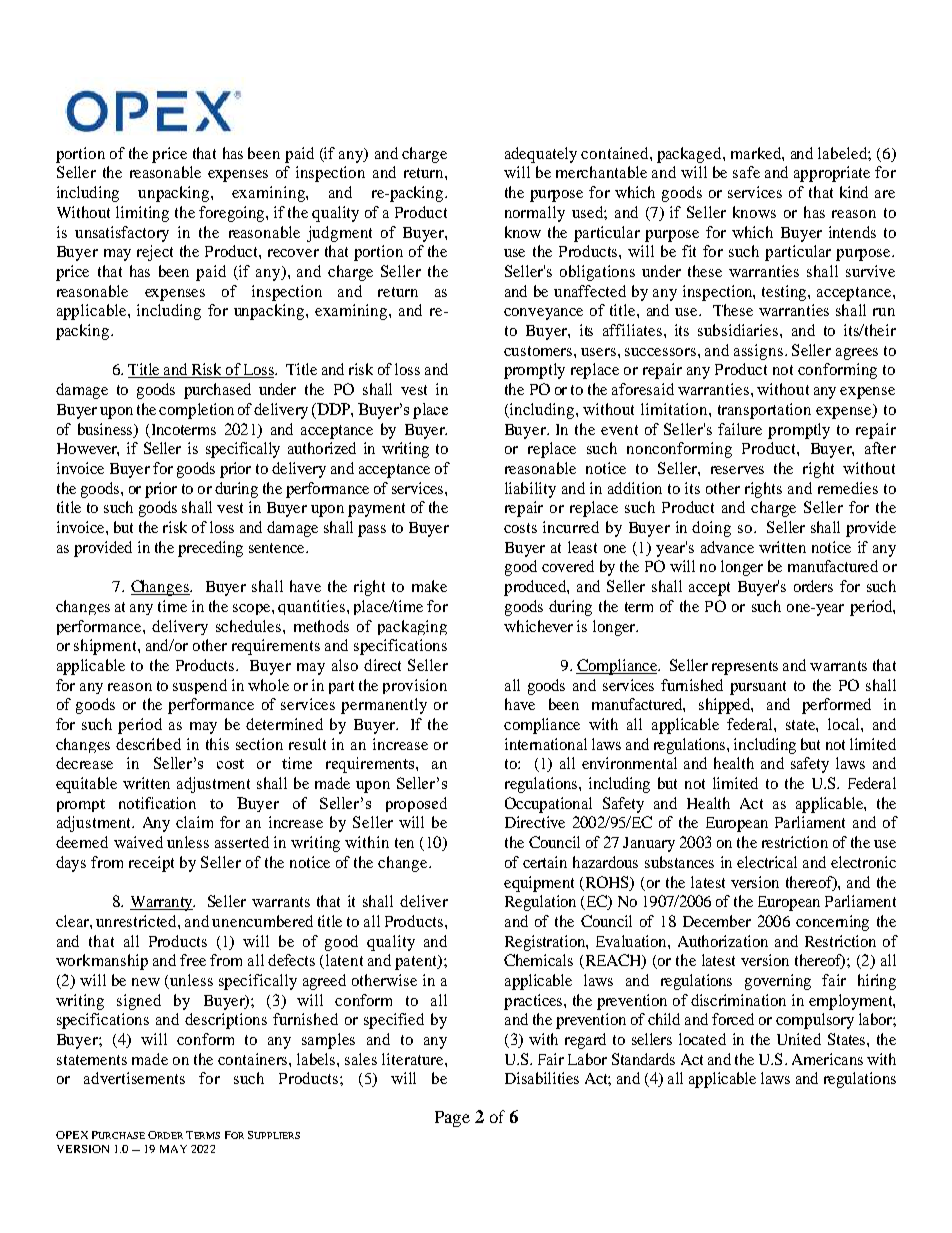 The height and width of the document is (1233, 952). What do you see at coordinates (452, 1119) in the document?
I see `Page` at bounding box center [452, 1119].
